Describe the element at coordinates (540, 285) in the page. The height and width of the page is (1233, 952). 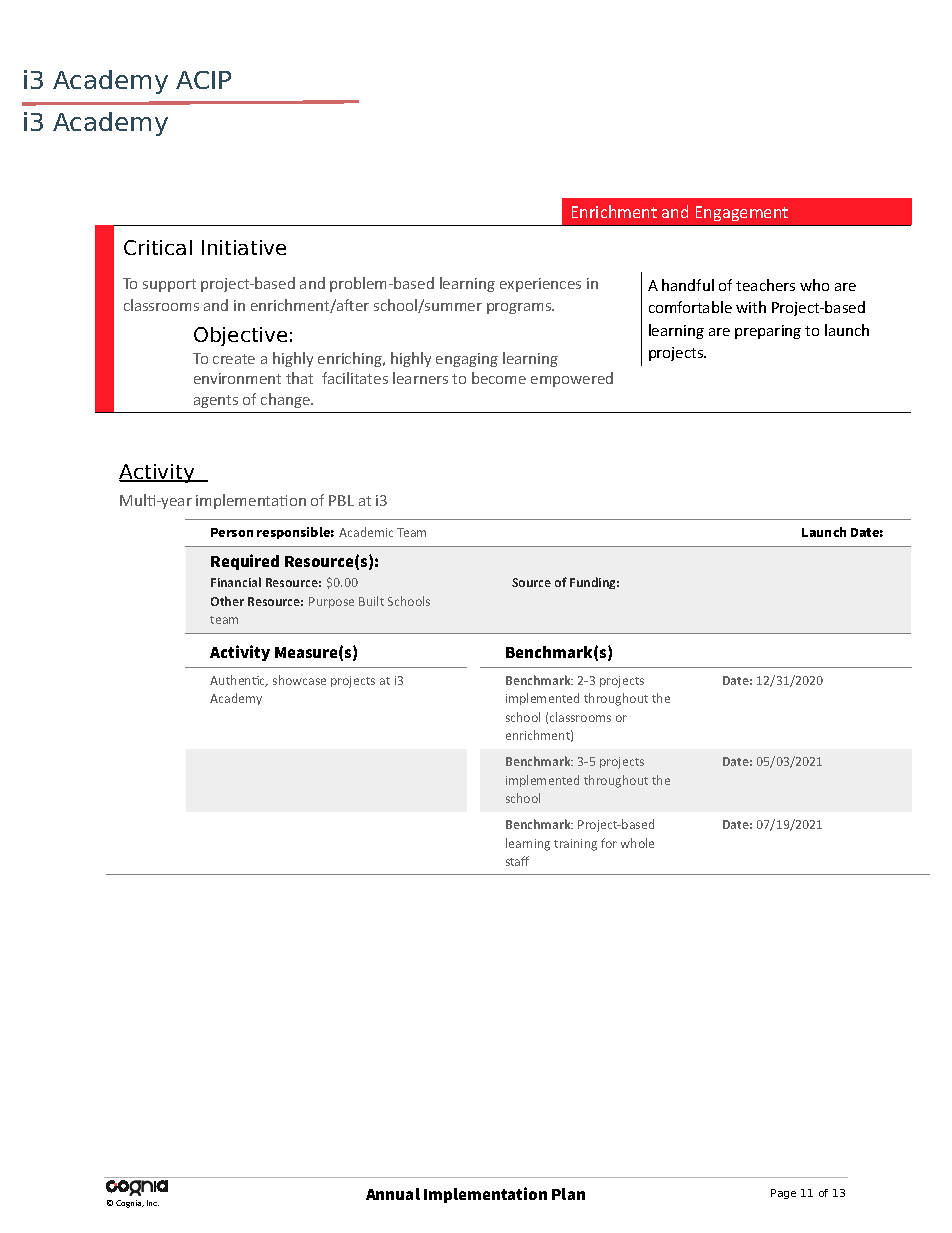
I see `experiences` at that location.
